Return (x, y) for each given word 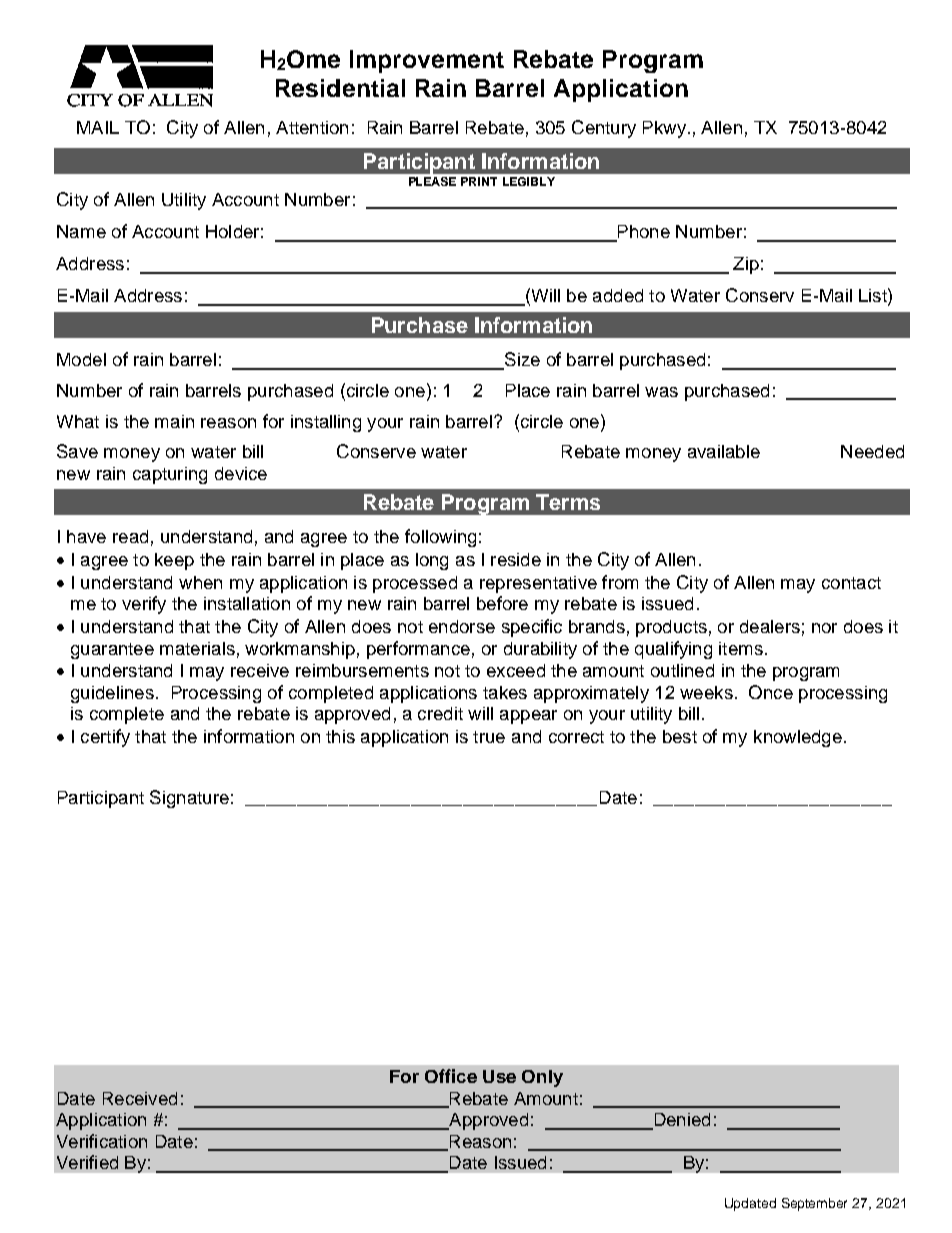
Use (499, 1076)
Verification (102, 1141)
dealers (770, 626)
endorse (462, 626)
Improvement (427, 61)
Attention (312, 127)
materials (197, 648)
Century (604, 129)
